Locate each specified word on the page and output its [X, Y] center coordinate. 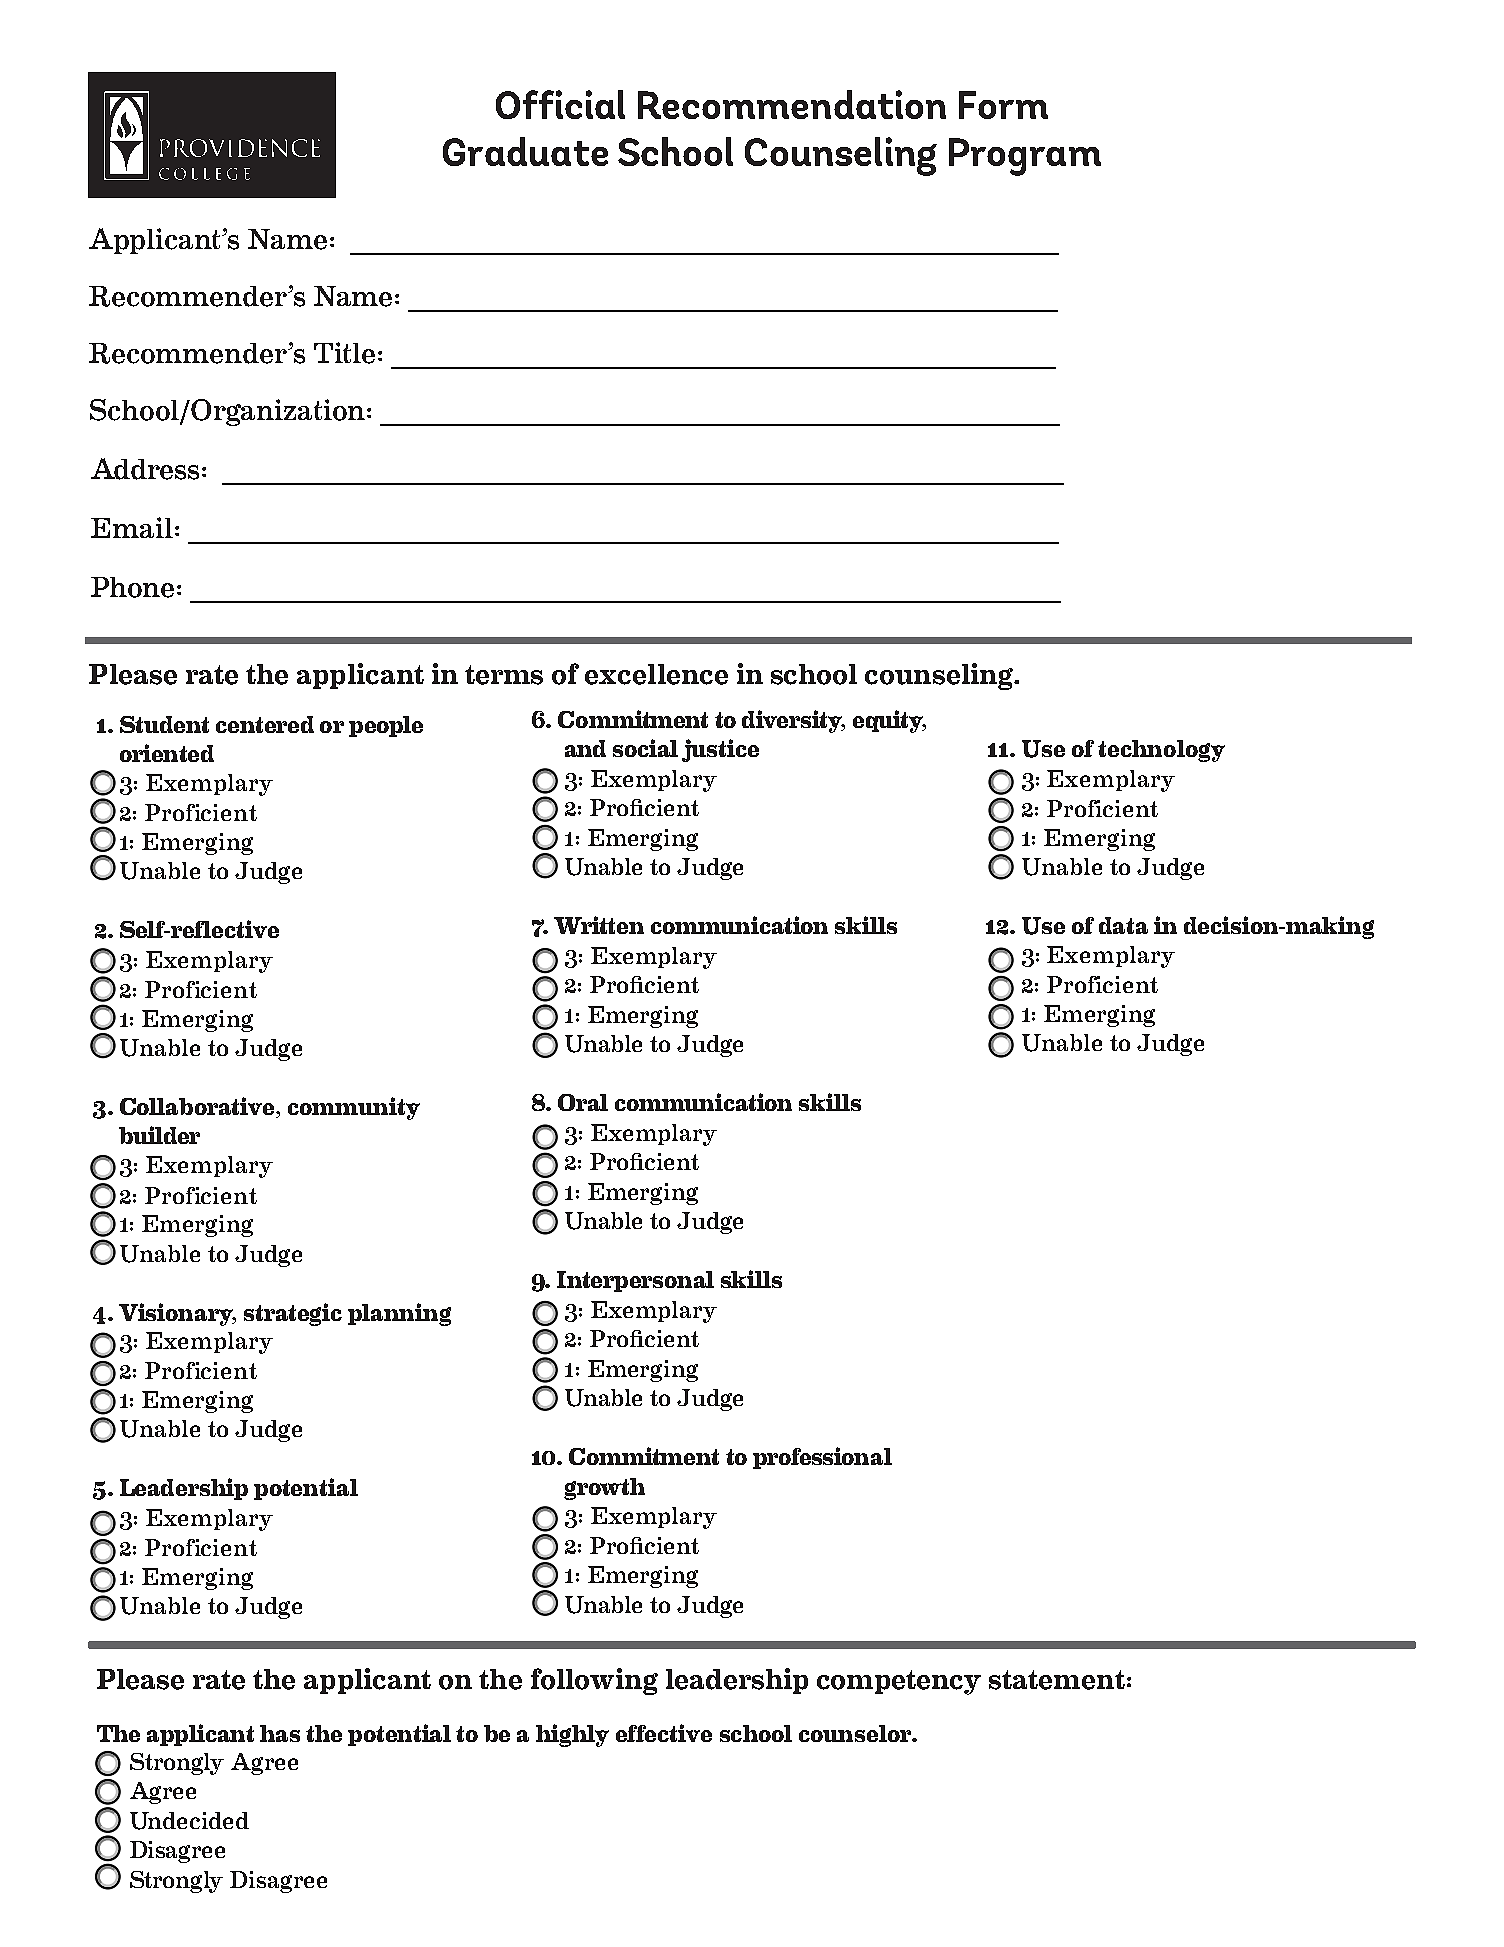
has [280, 1733]
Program [1025, 157]
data [1123, 925]
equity [889, 721]
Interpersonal [635, 1281]
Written [599, 925]
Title [344, 353]
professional [822, 1458]
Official [560, 104]
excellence [656, 674]
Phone [132, 587]
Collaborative [198, 1107]
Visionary [177, 1314]
